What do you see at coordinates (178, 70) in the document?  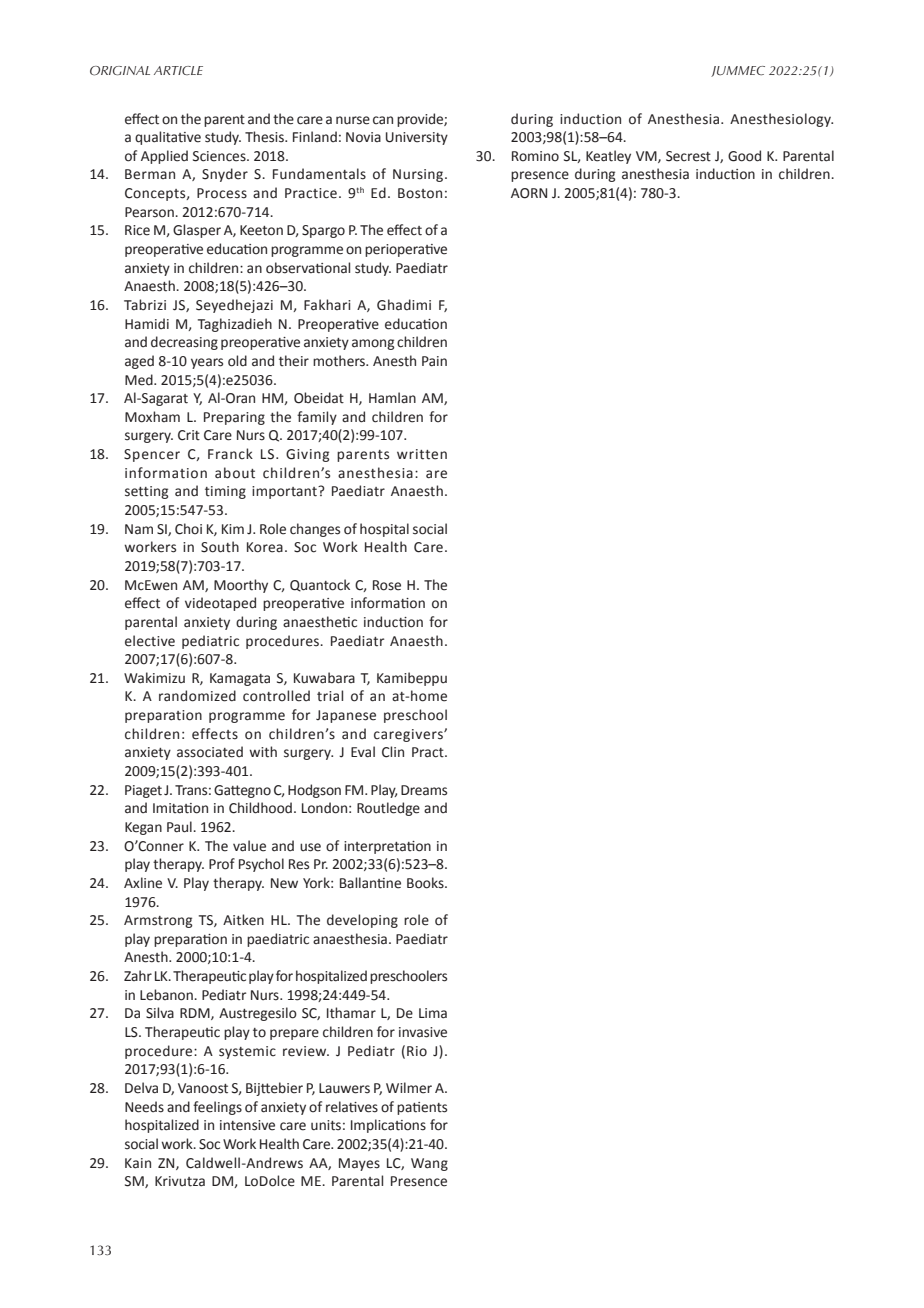 I see `ARTICLE` at bounding box center [178, 70].
